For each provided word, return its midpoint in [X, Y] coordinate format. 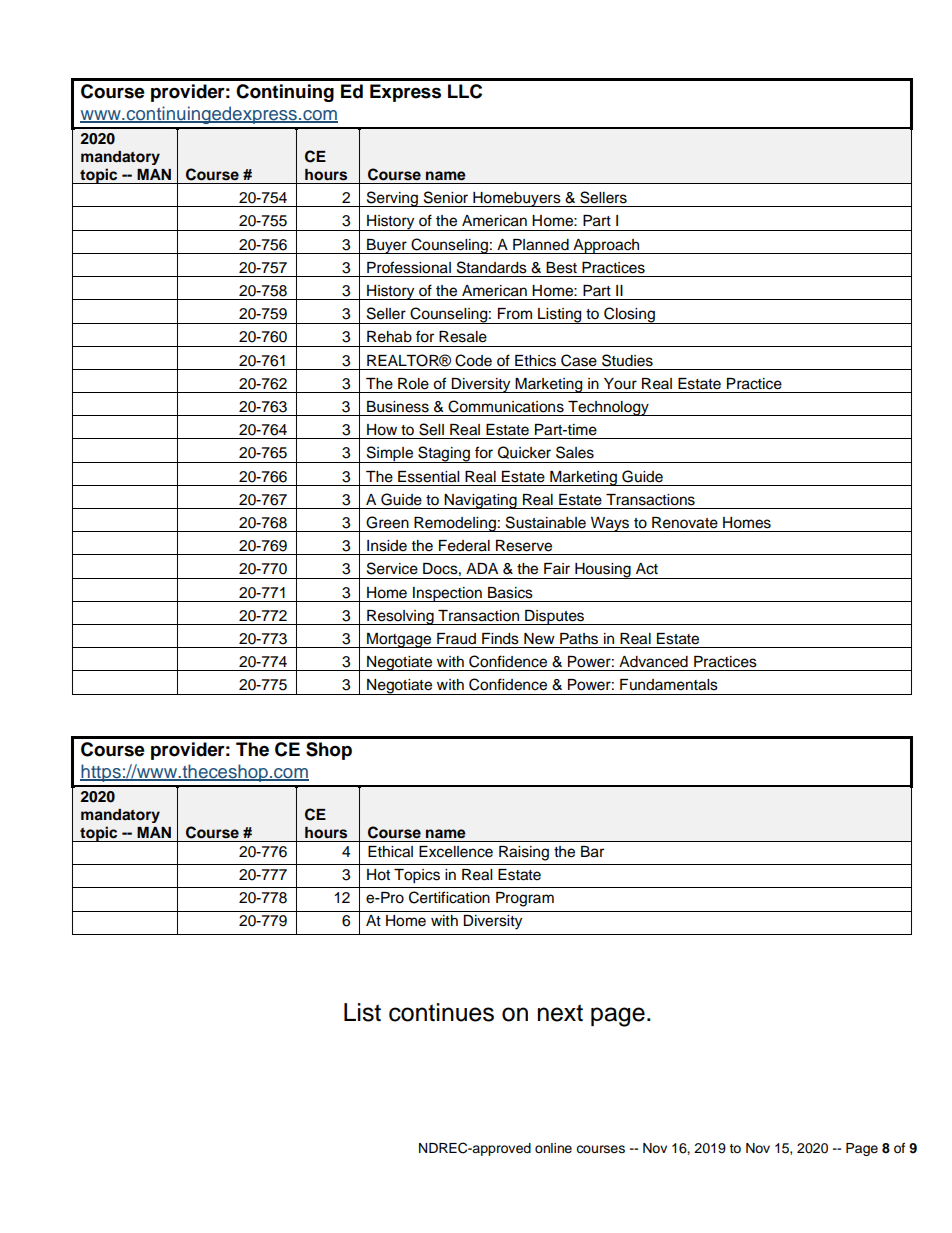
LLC [465, 91]
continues [441, 1012]
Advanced [653, 662]
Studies [627, 360]
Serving [392, 199]
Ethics [535, 361]
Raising [524, 853]
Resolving [400, 617]
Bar [592, 852]
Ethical [390, 852]
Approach [606, 246]
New [539, 639]
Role [413, 384]
